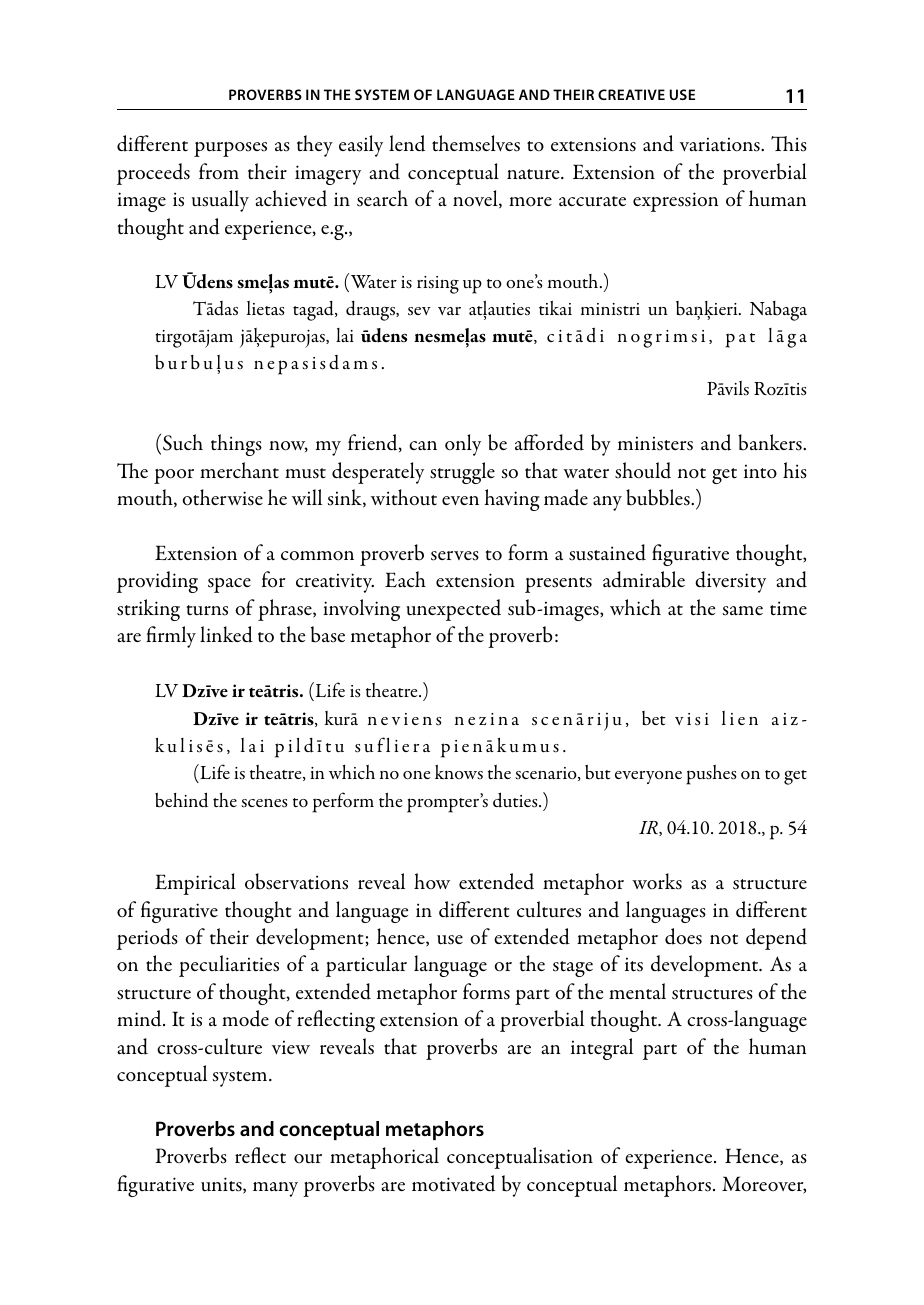 Image resolution: width=924 pixels, height=1305 pixels. I want to click on pushes, so click(711, 775).
